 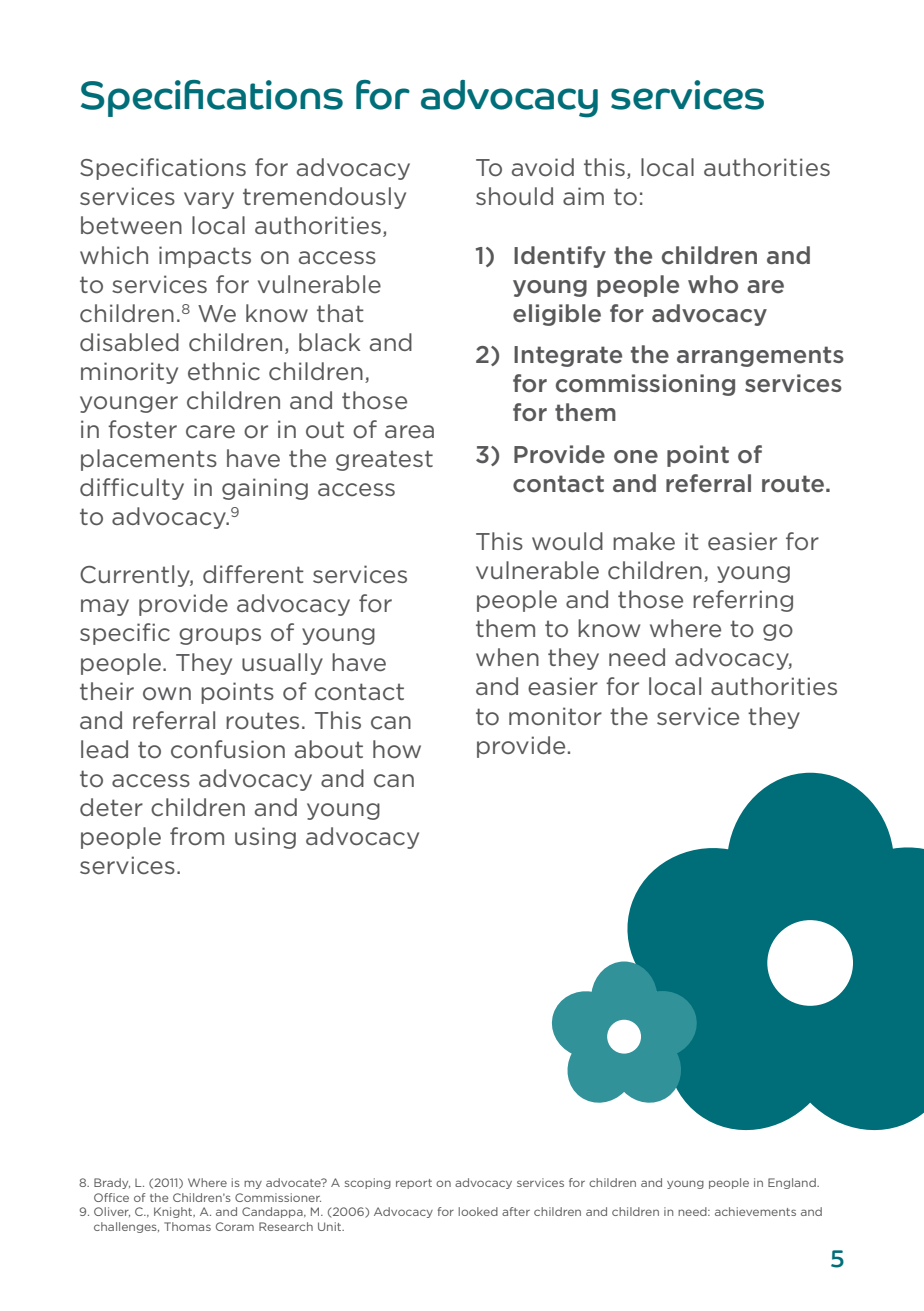 What do you see at coordinates (713, 284) in the page?
I see `who` at bounding box center [713, 284].
